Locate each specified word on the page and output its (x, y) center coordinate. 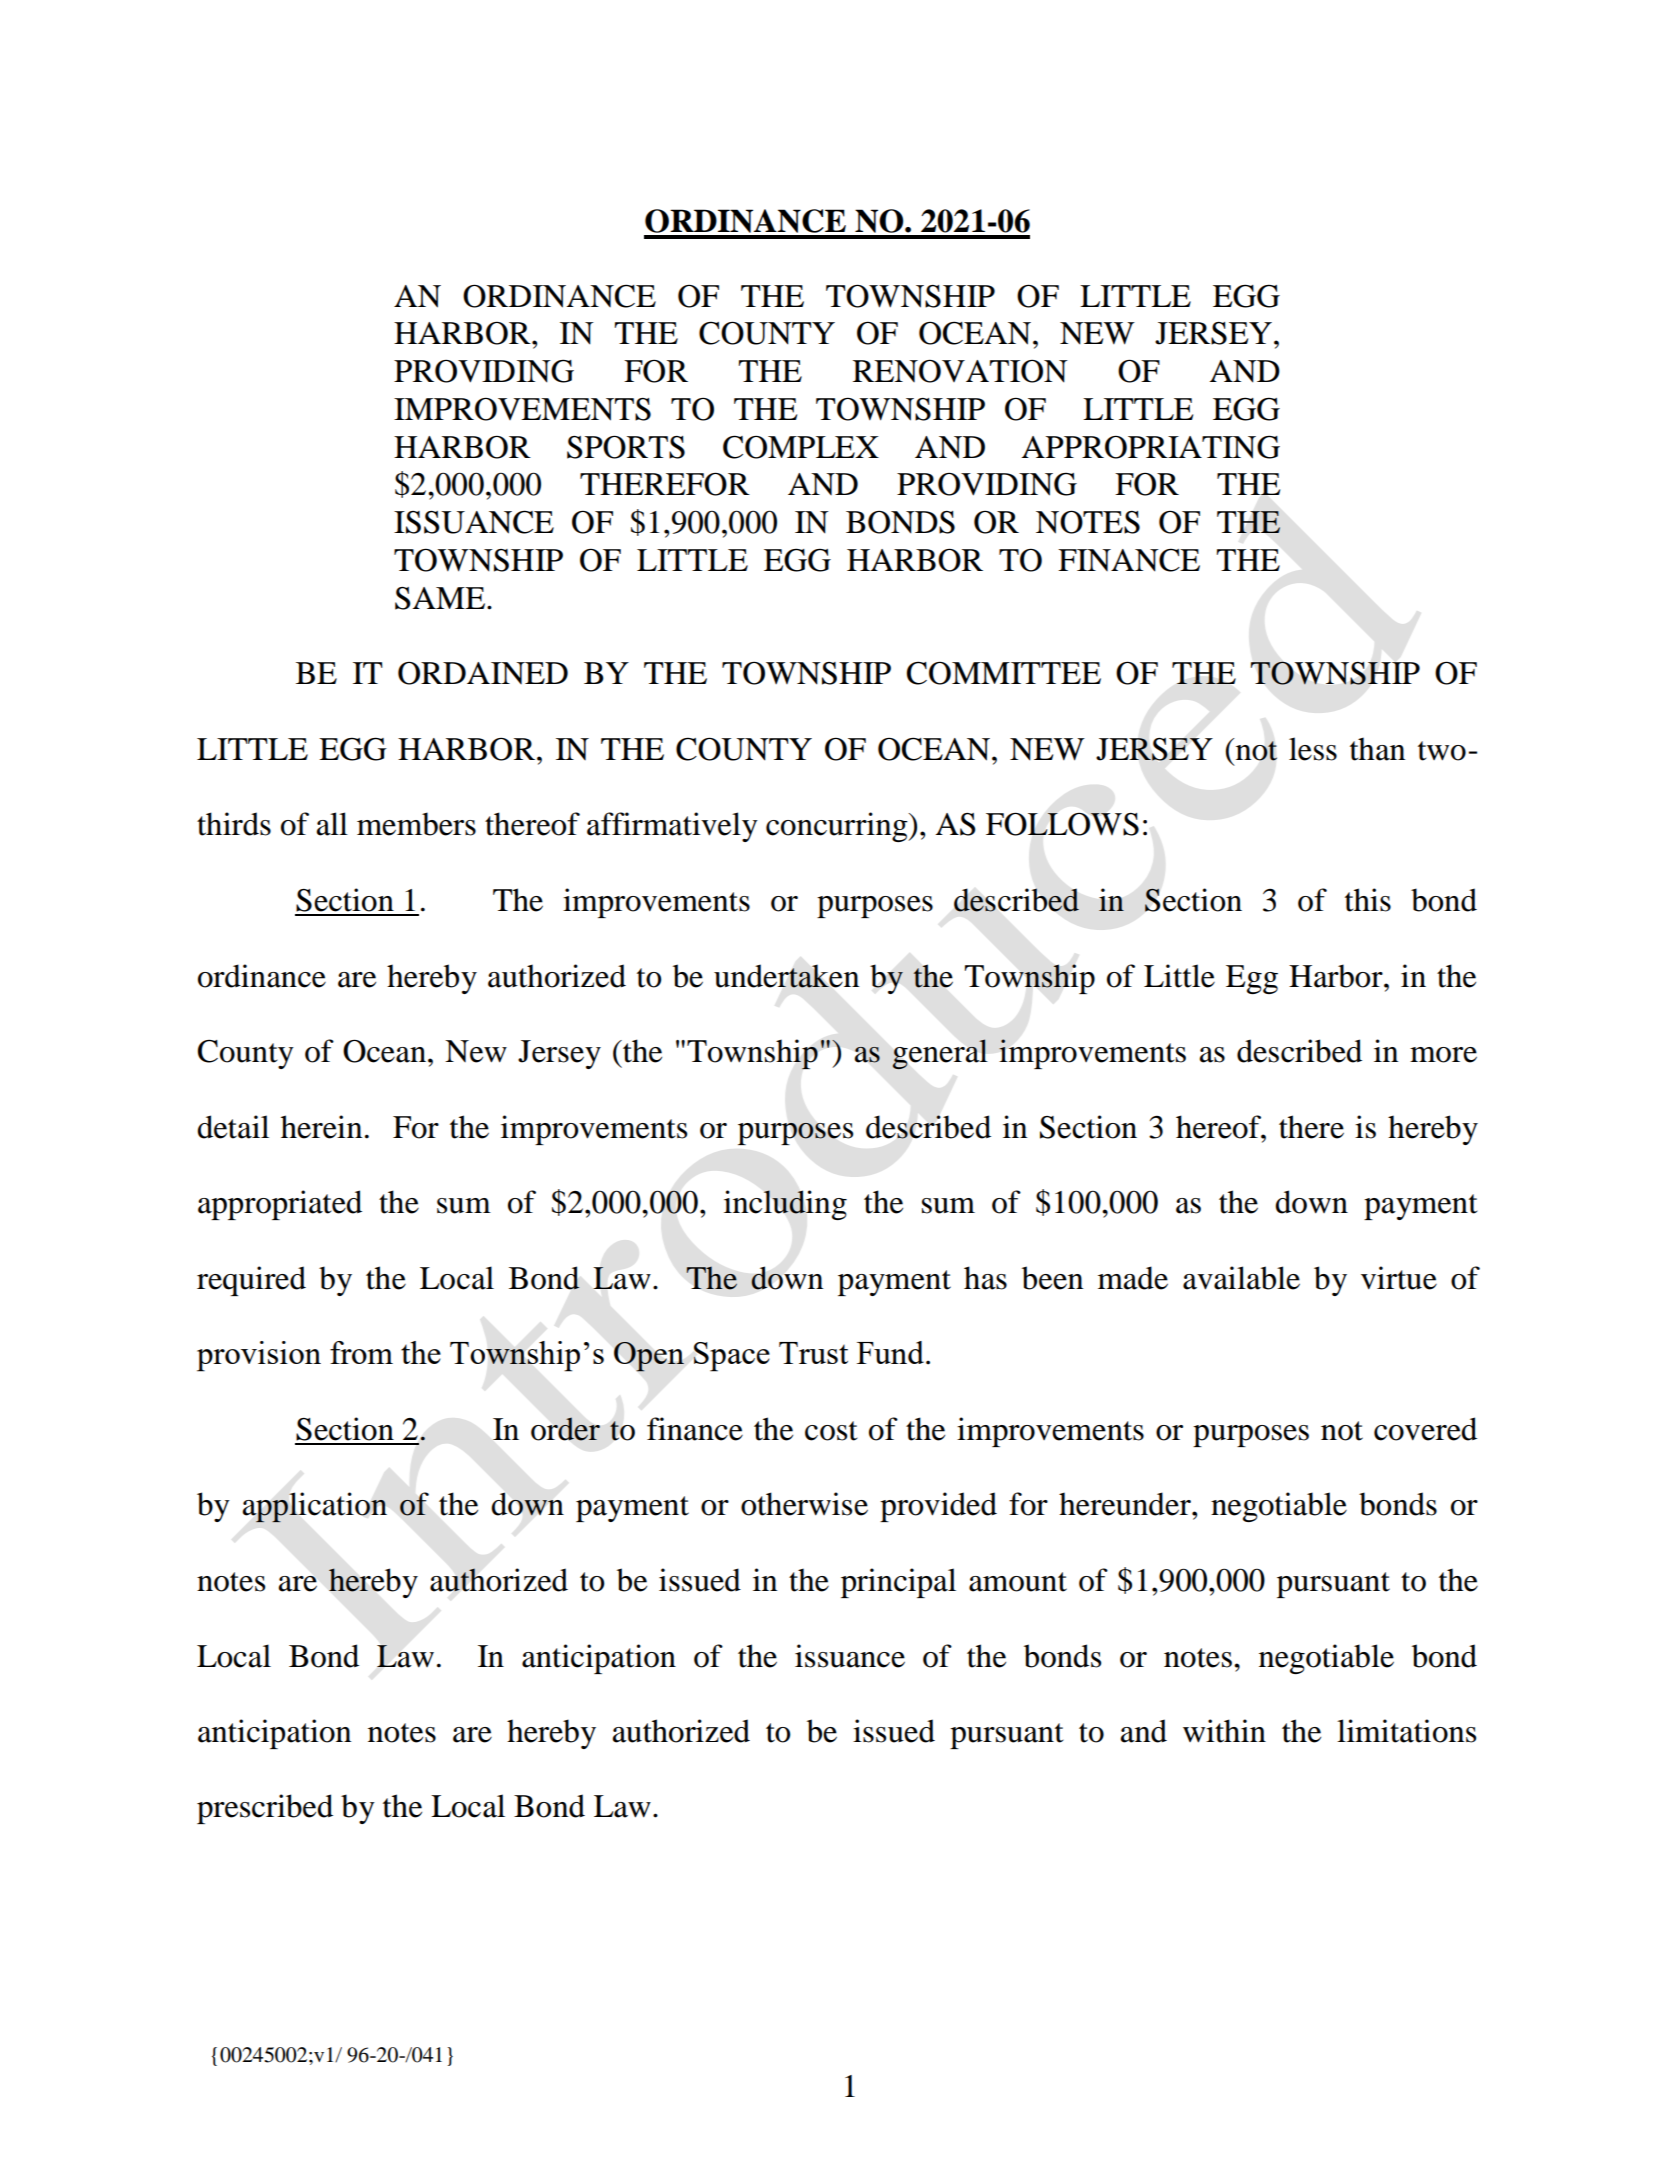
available (1241, 1278)
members (416, 824)
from (361, 1352)
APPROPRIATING (1151, 447)
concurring (838, 827)
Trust (813, 1353)
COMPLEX (801, 447)
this (1368, 900)
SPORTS (626, 447)
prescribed (265, 1809)
